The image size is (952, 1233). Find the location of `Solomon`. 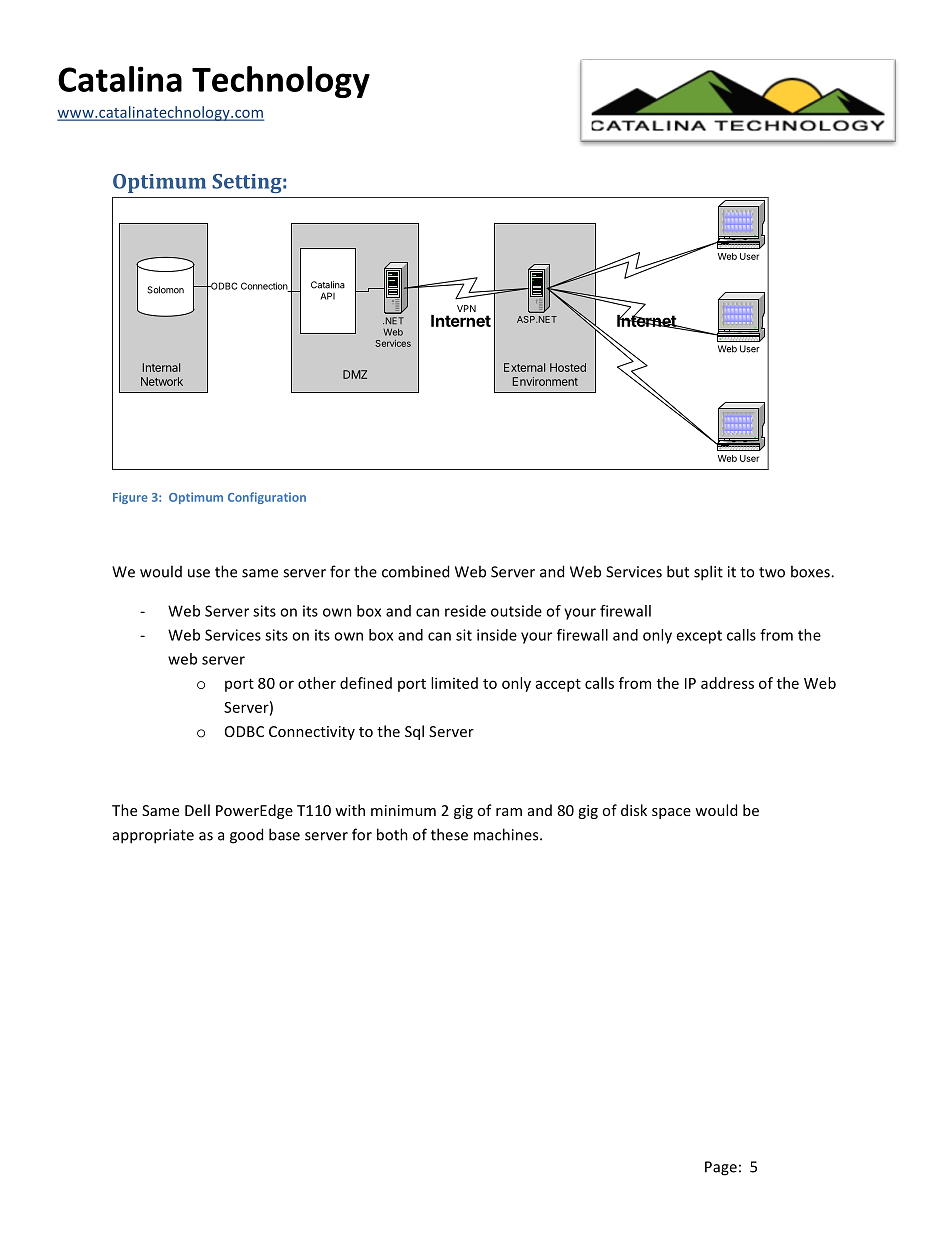

Solomon is located at coordinates (165, 290).
